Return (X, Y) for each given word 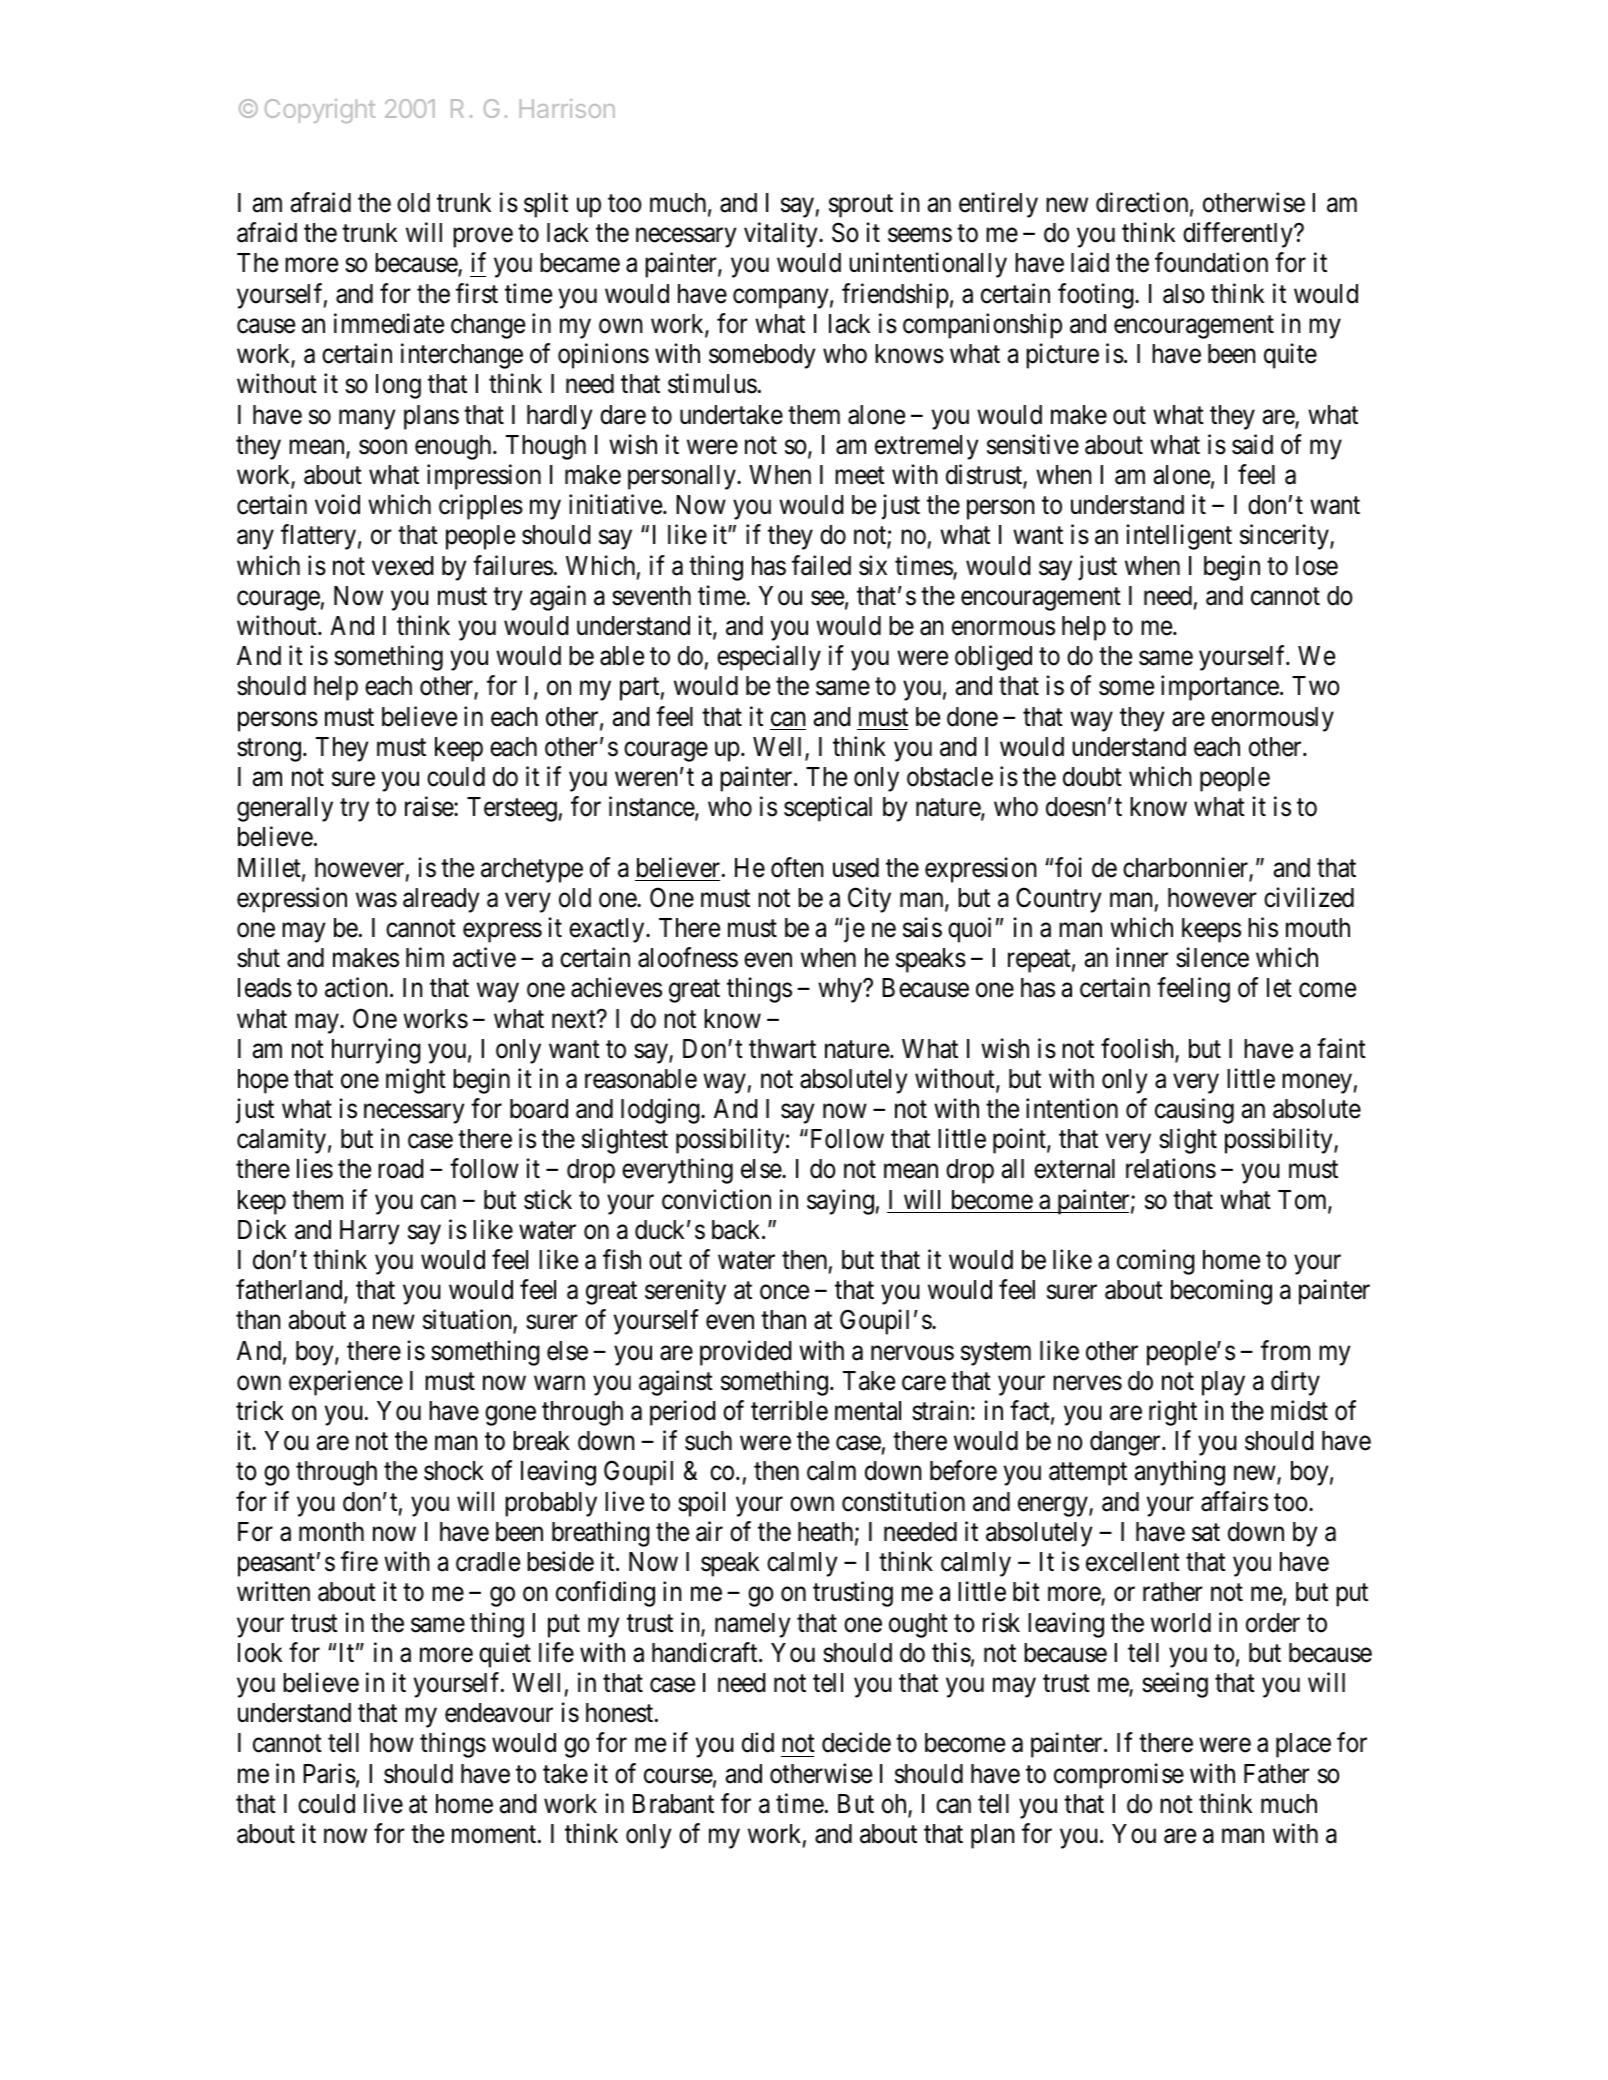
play (1223, 1383)
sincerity (1285, 537)
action (358, 987)
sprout (861, 206)
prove (483, 238)
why (841, 990)
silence (1212, 957)
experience (346, 1383)
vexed (402, 566)
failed (821, 565)
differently (1239, 235)
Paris (329, 1773)
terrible (789, 1410)
